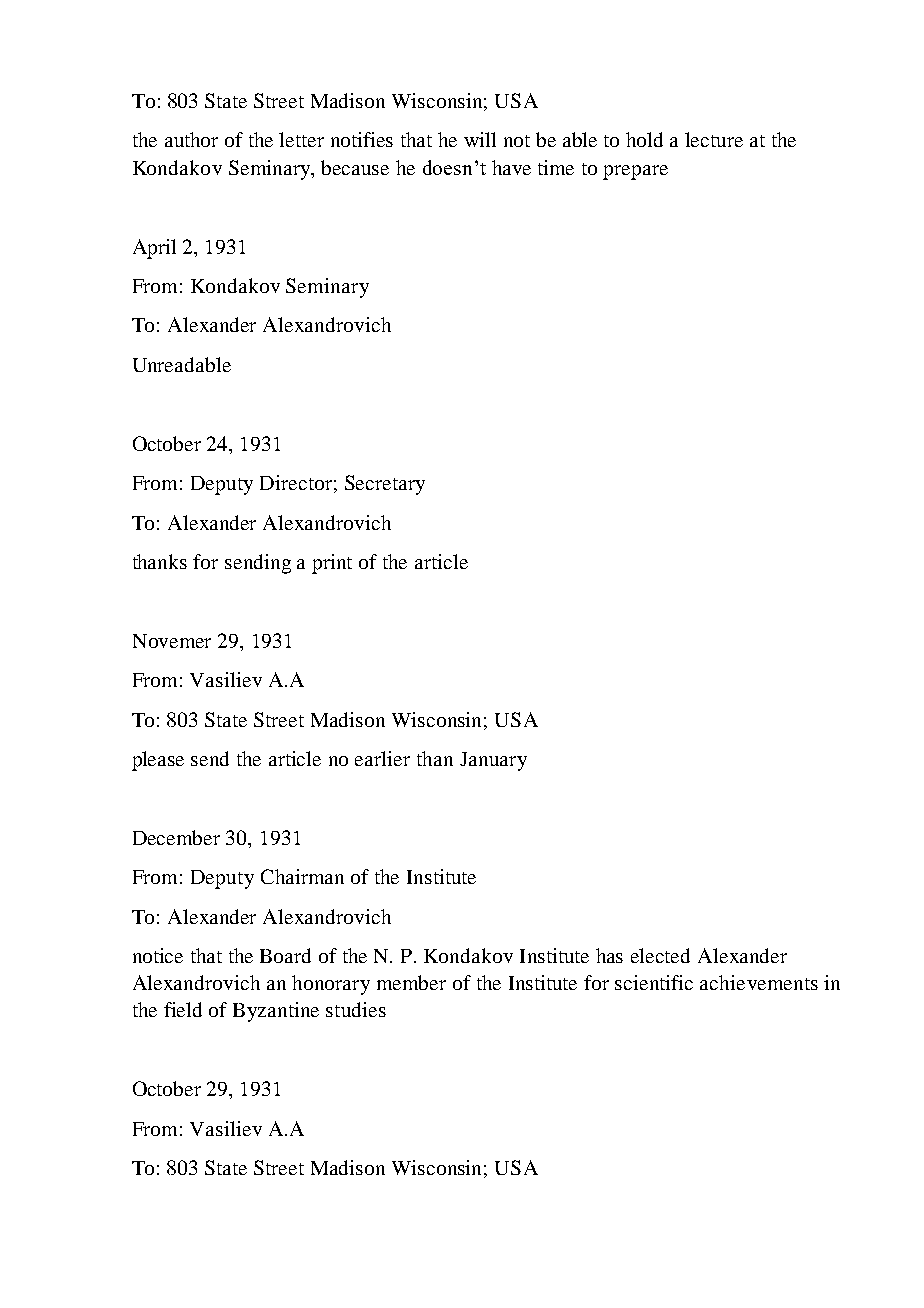 This image has width=924, height=1308. What do you see at coordinates (635, 172) in the image?
I see `prepare` at bounding box center [635, 172].
